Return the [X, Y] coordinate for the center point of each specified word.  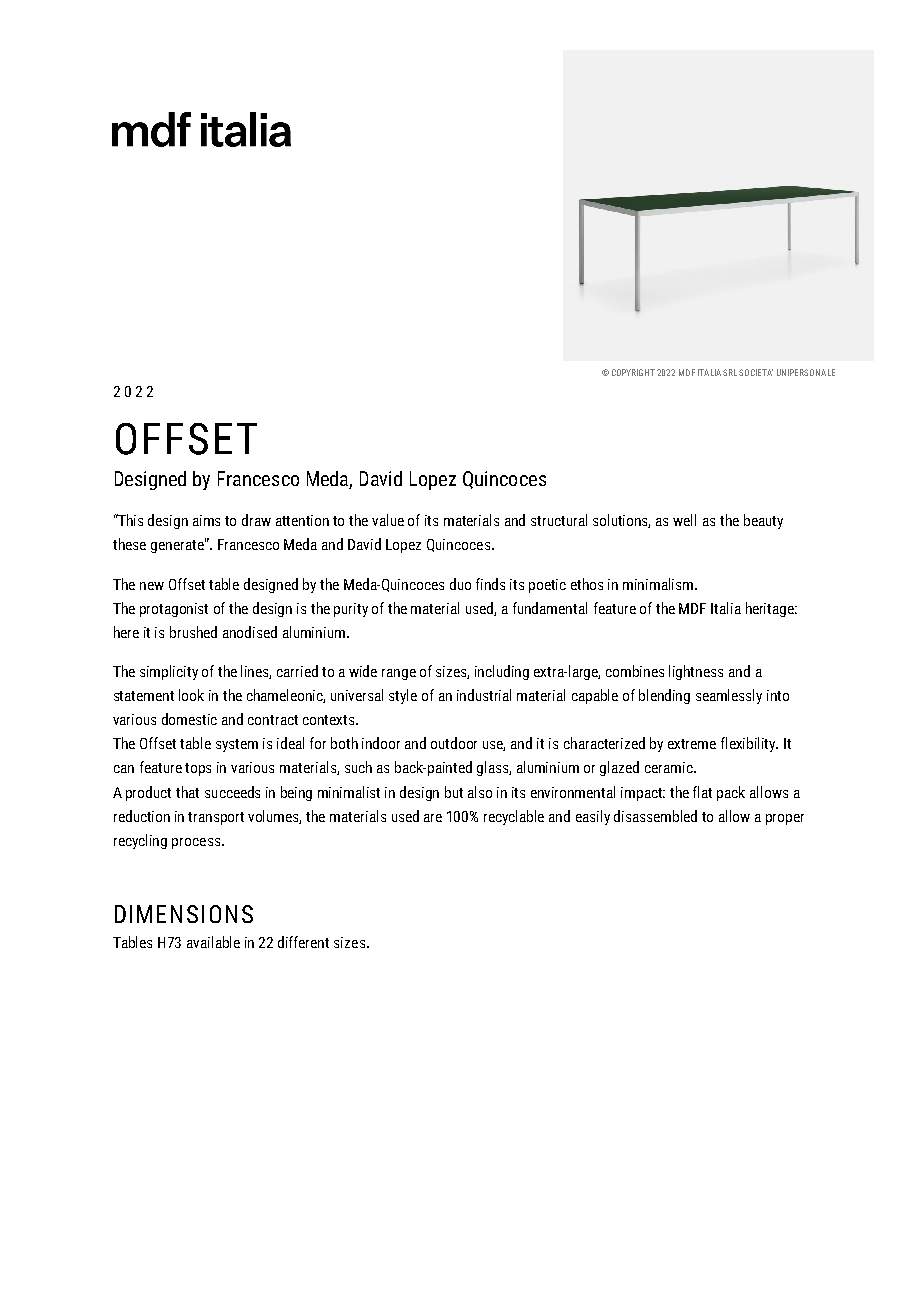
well [684, 520]
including [502, 672]
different [303, 942]
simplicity [169, 672]
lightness [696, 672]
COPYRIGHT [633, 372]
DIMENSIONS [184, 914]
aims [206, 520]
